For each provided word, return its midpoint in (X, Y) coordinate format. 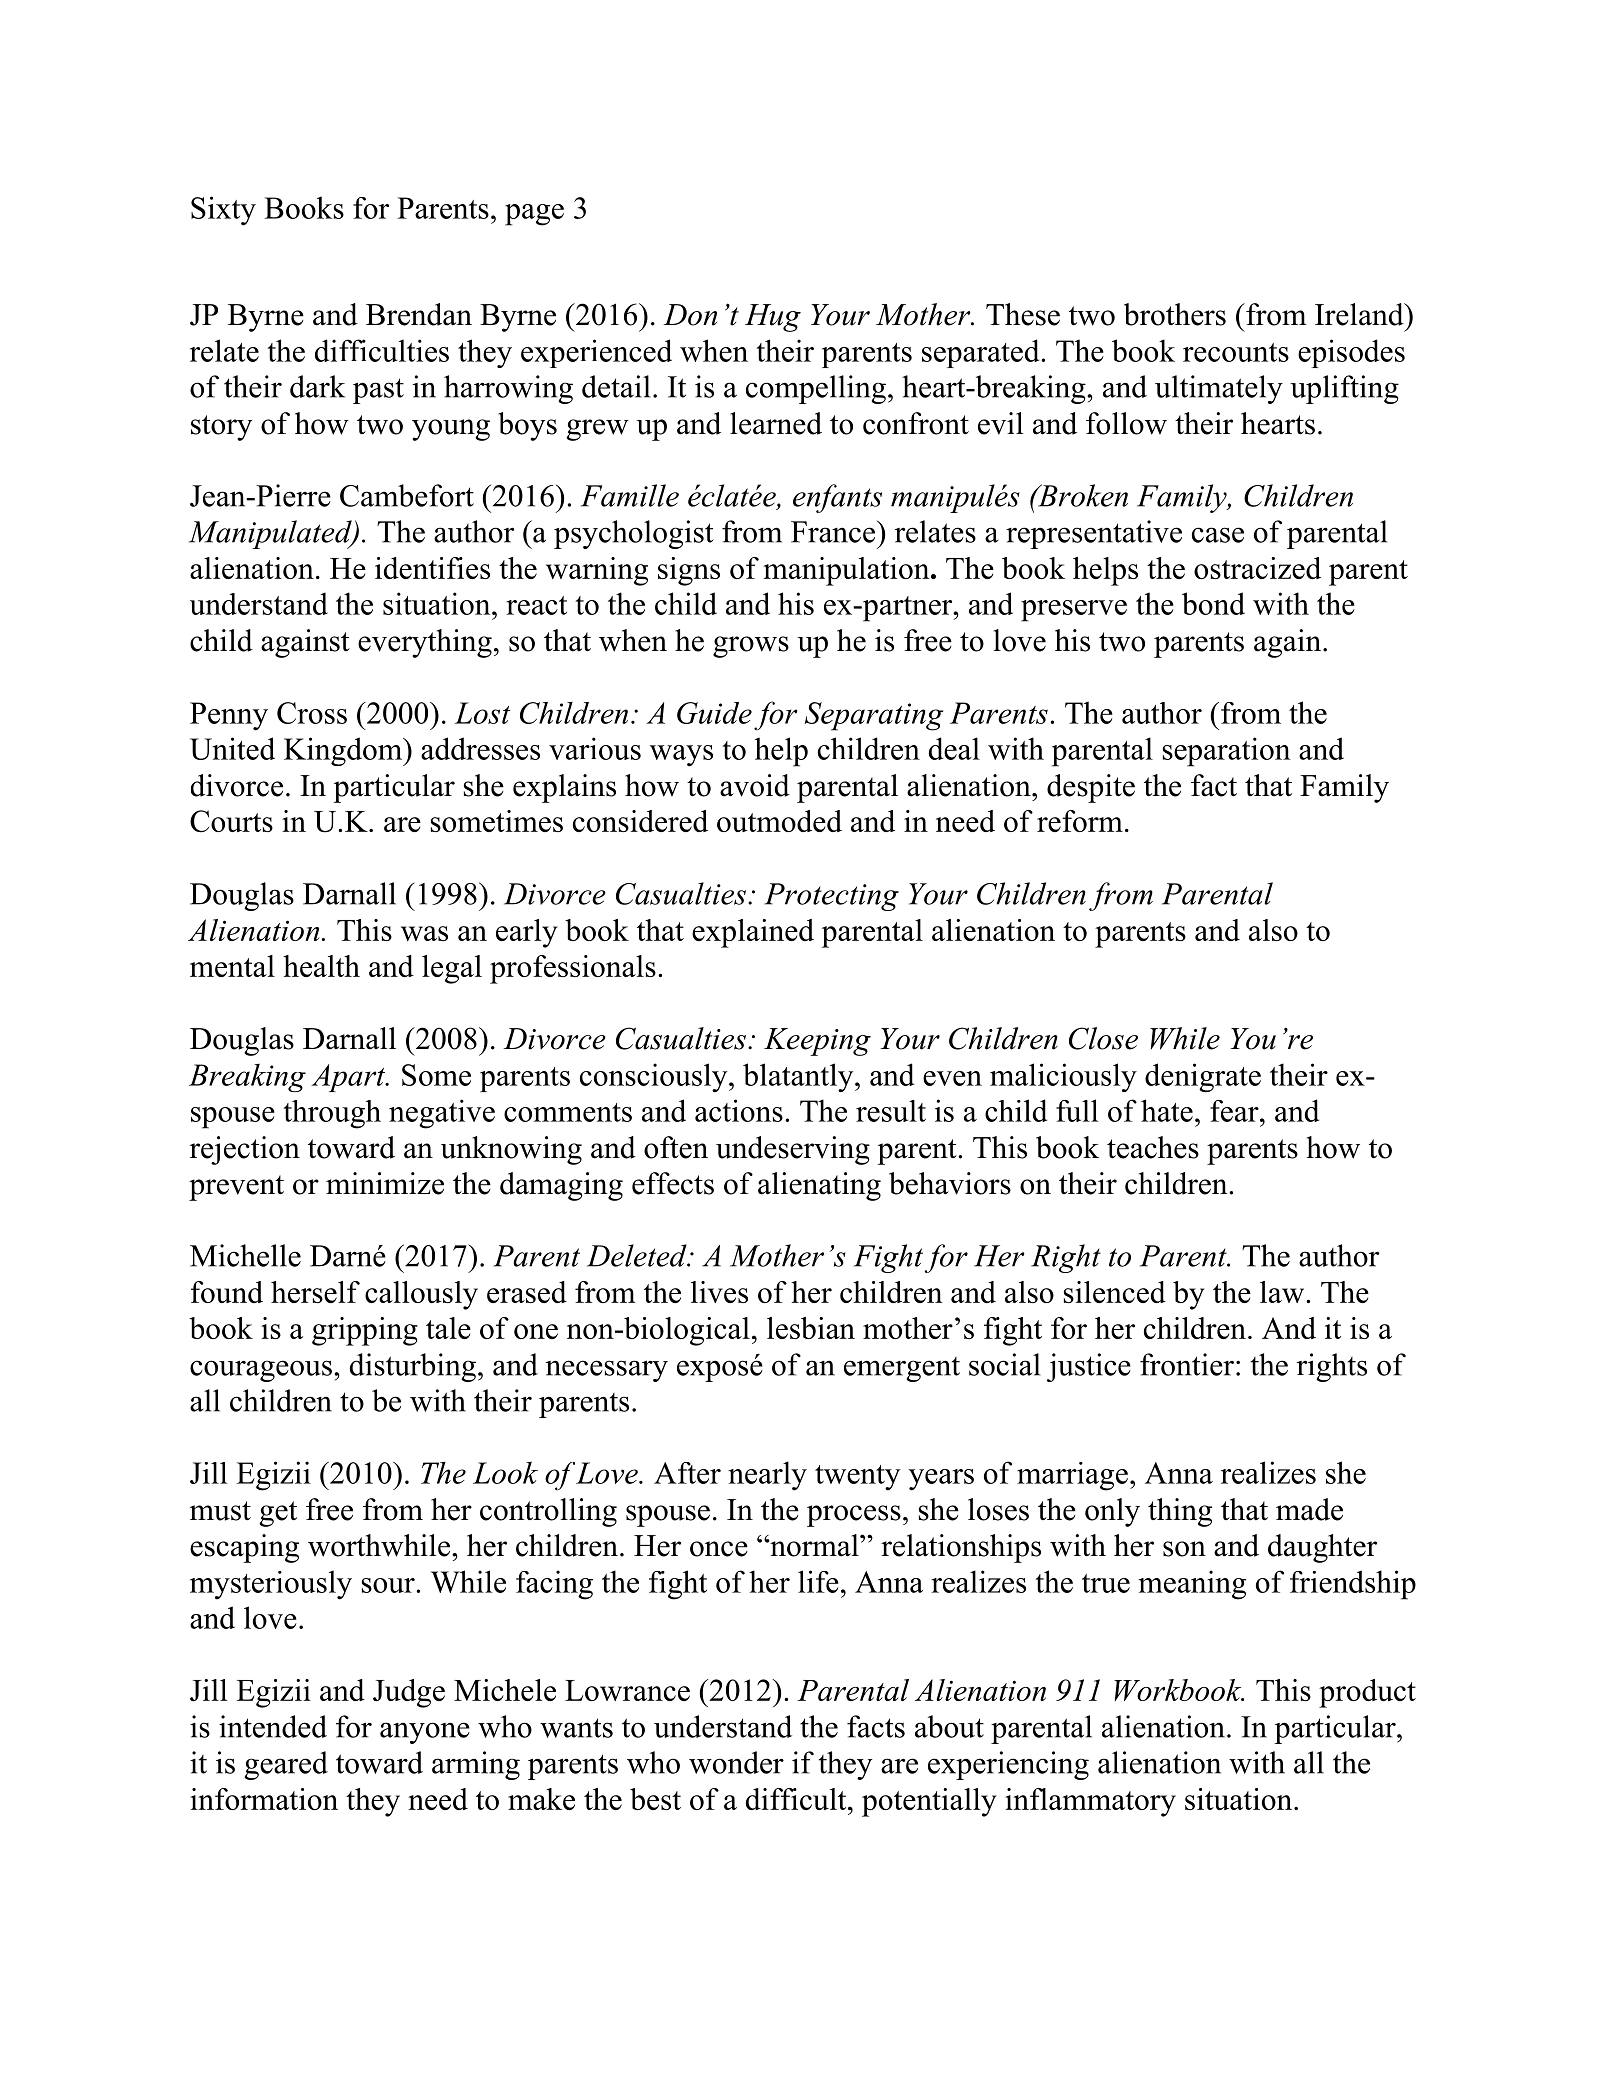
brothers (1175, 314)
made (1309, 1509)
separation (1226, 752)
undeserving (793, 1150)
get (278, 1514)
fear (1235, 1111)
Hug (773, 318)
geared (286, 1765)
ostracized (1257, 568)
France (834, 532)
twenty (857, 1478)
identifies (432, 568)
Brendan (419, 314)
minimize (385, 1183)
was (424, 933)
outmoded (779, 821)
